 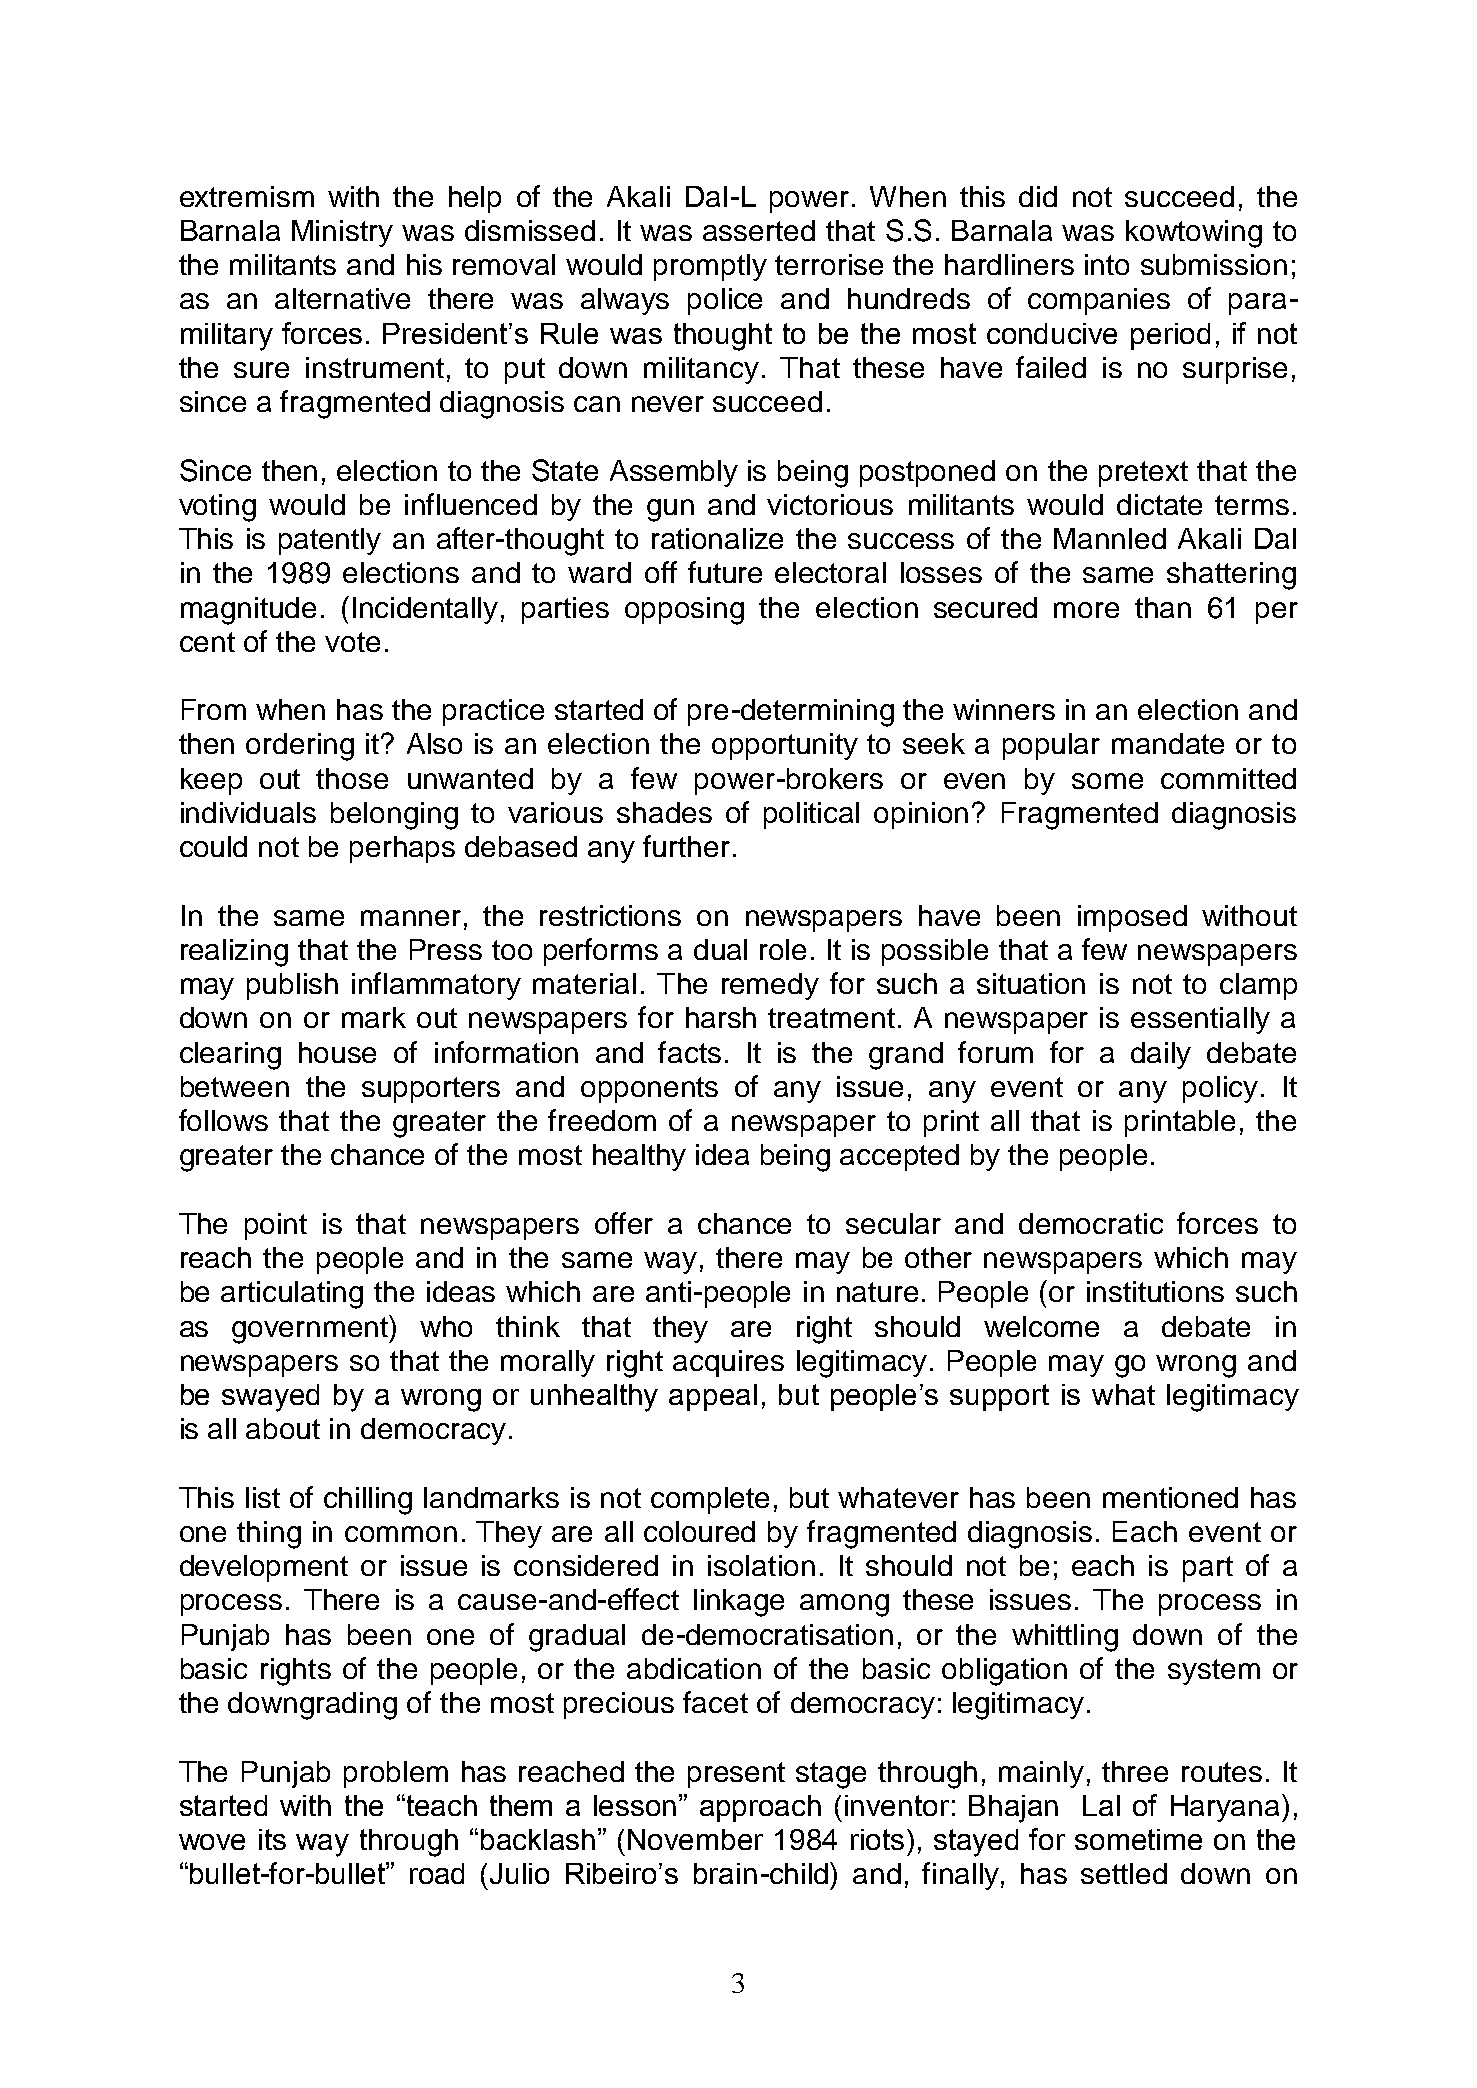 What do you see at coordinates (721, 1017) in the screenshot?
I see `harsh` at bounding box center [721, 1017].
